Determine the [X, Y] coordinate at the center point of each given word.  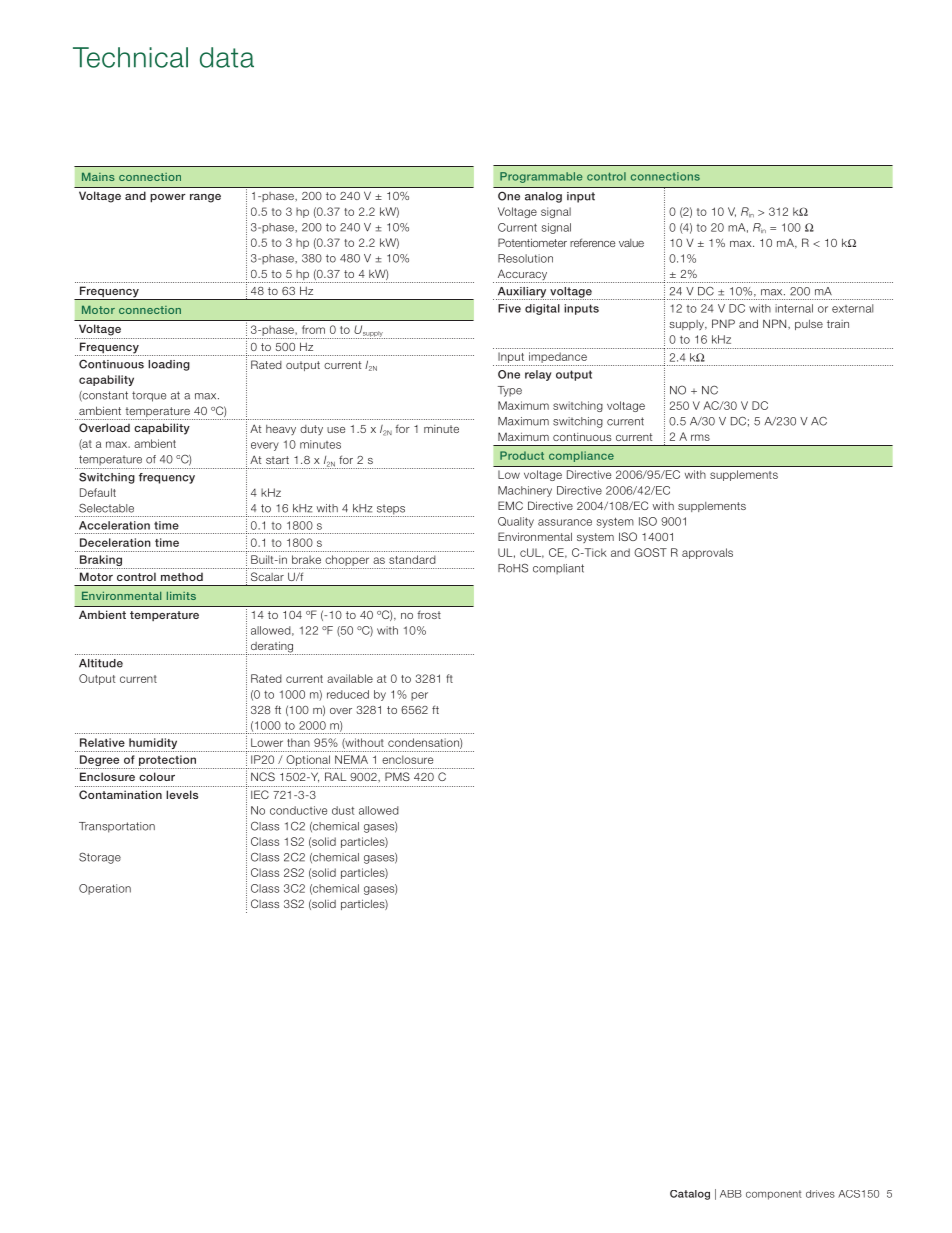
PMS [397, 776]
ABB [731, 1194]
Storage [100, 858]
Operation [105, 889]
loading [169, 365]
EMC [510, 505]
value [631, 243]
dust [343, 810]
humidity [153, 745]
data [227, 57]
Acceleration [114, 525]
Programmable [541, 177]
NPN [776, 323]
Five [509, 308]
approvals [707, 553]
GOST [650, 552]
